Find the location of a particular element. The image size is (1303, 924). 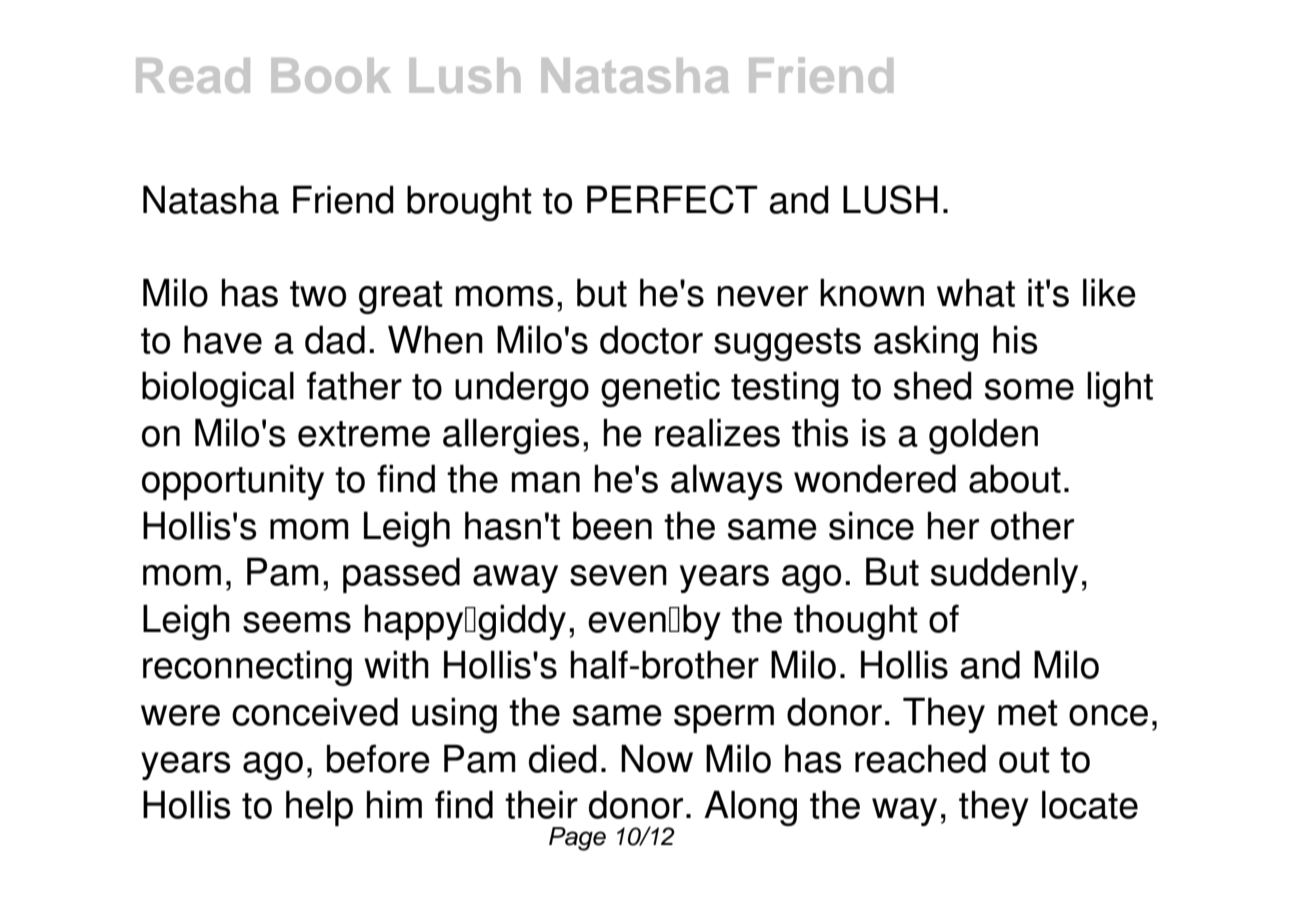

what is located at coordinates (976, 292).
